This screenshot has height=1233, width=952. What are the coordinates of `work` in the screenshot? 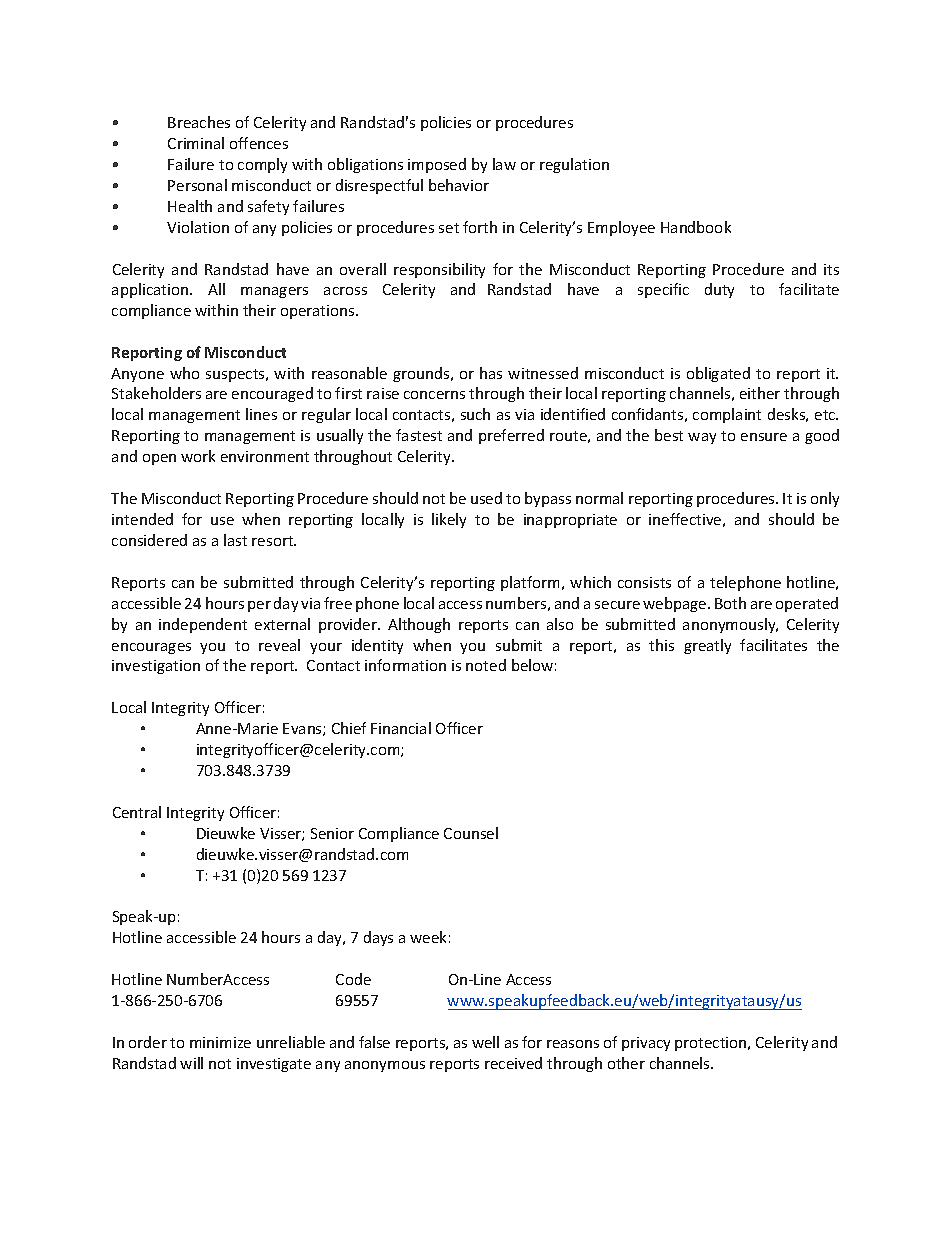 It's located at (198, 456).
